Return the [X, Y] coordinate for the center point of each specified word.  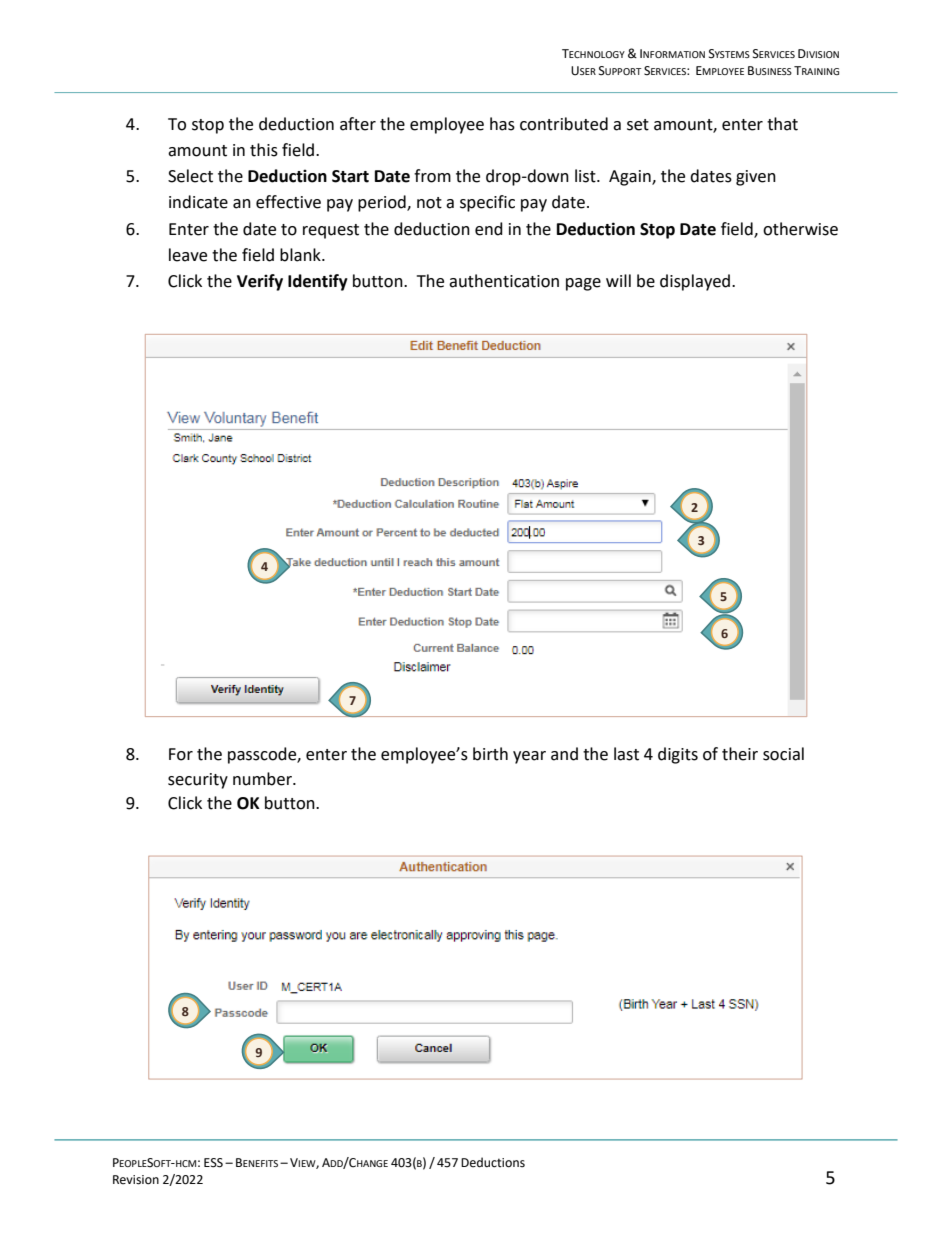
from [432, 176]
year [529, 757]
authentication [504, 281]
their [740, 754]
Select [190, 176]
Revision [136, 1180]
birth [490, 754]
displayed [696, 282]
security [198, 781]
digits [678, 755]
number [263, 779]
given [756, 178]
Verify [260, 282]
